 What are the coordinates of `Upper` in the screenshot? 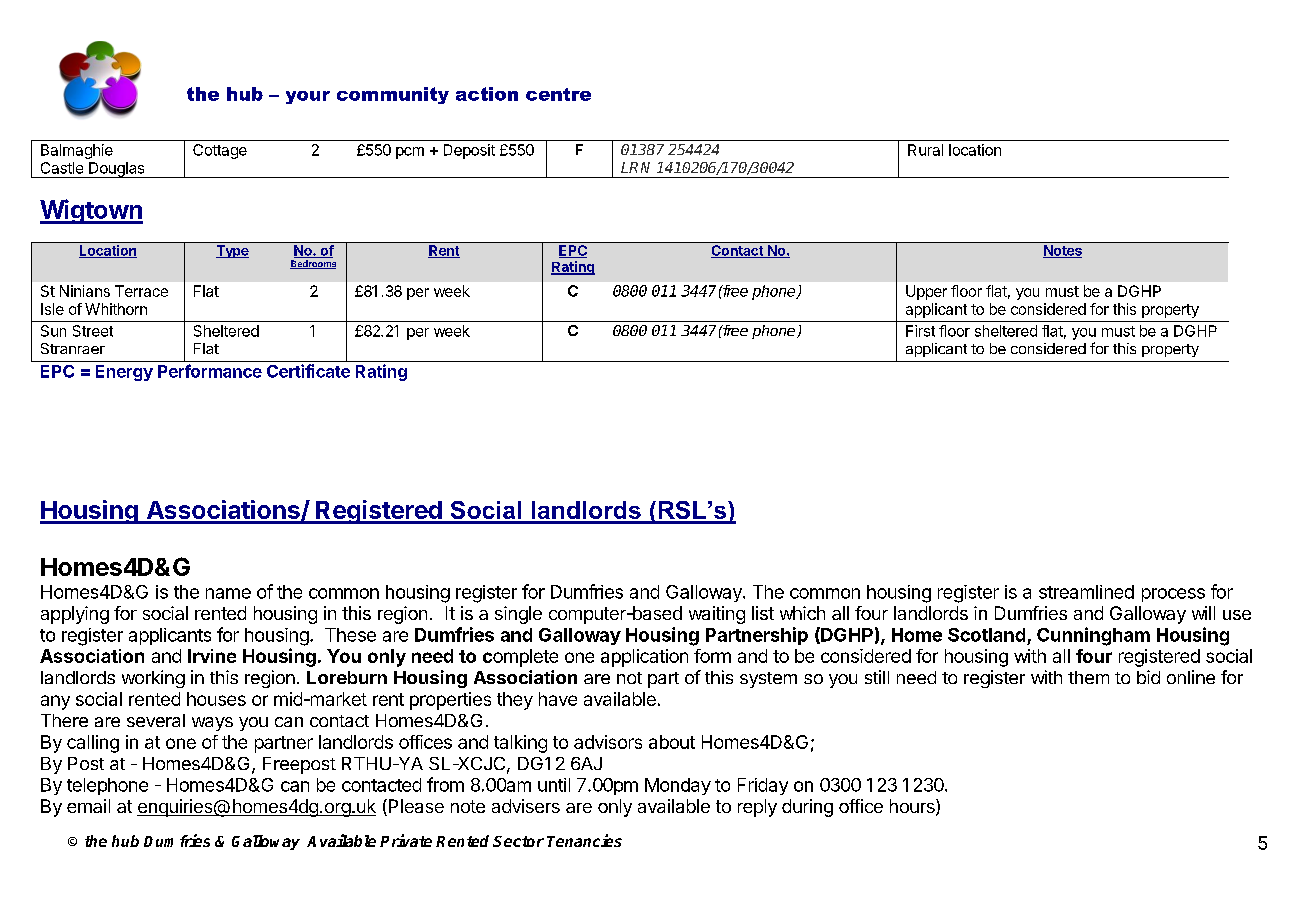 It's located at (926, 292).
